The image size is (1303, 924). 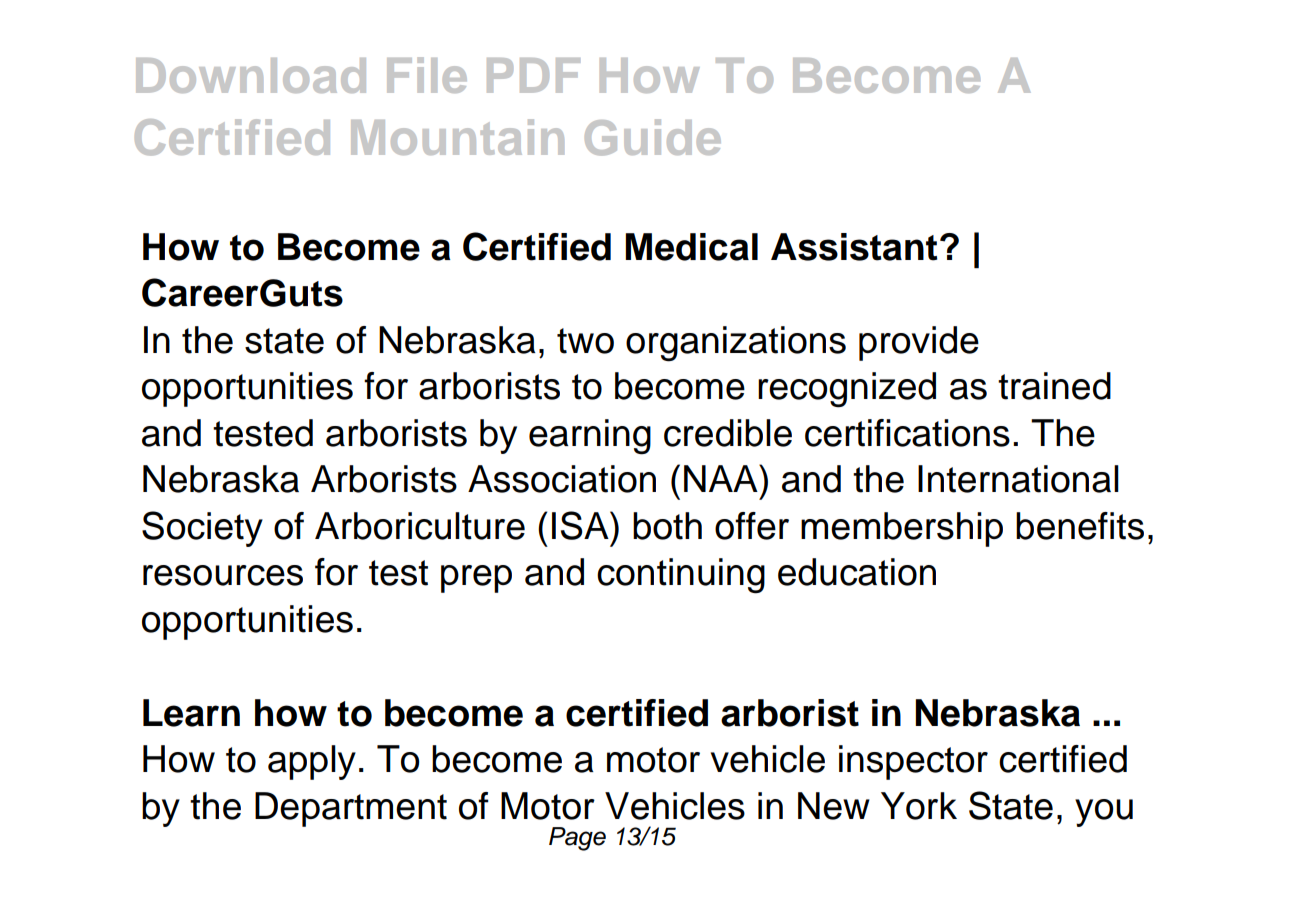 I want to click on Society, so click(x=202, y=529).
